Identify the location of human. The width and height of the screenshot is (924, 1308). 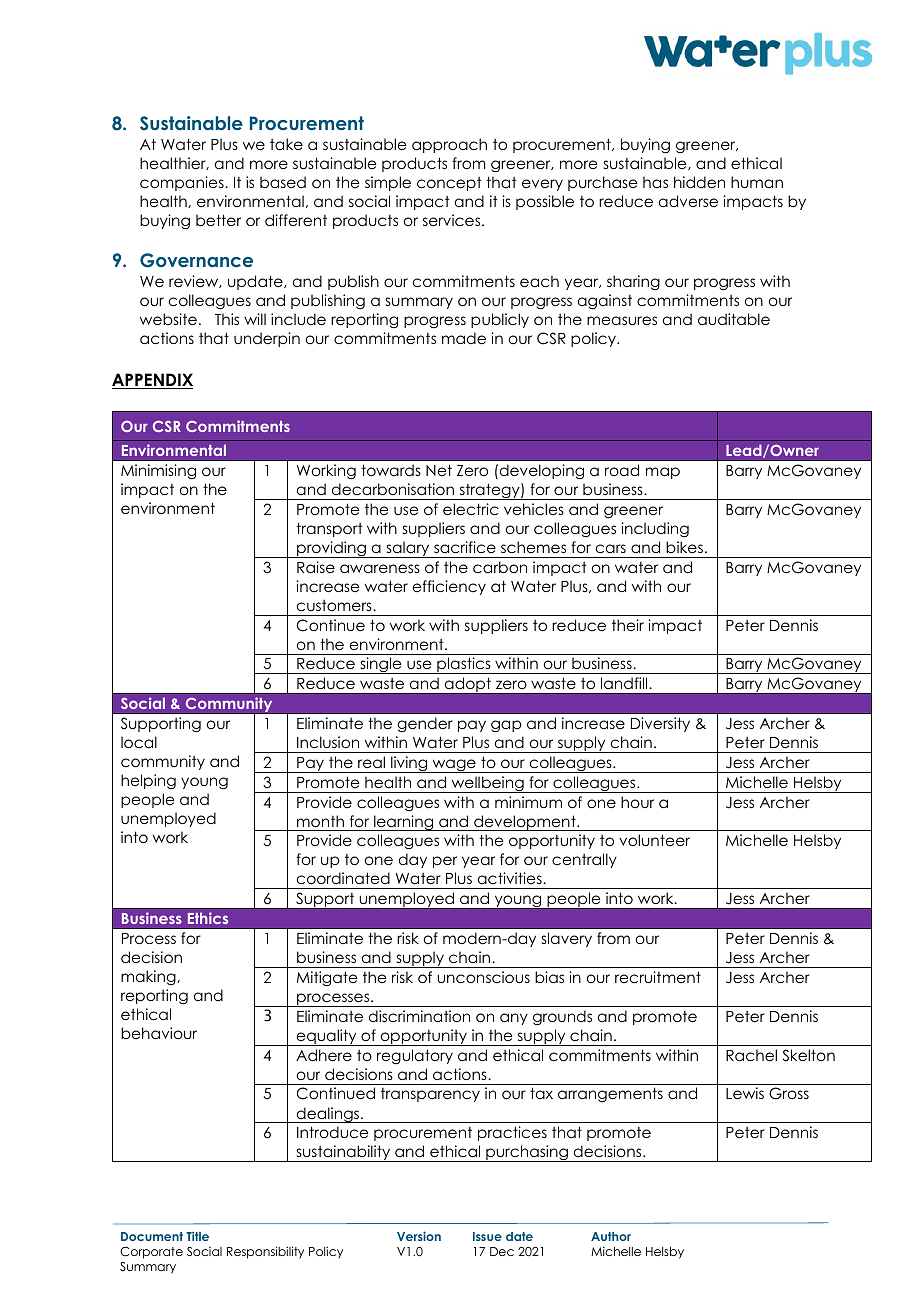
(757, 182).
